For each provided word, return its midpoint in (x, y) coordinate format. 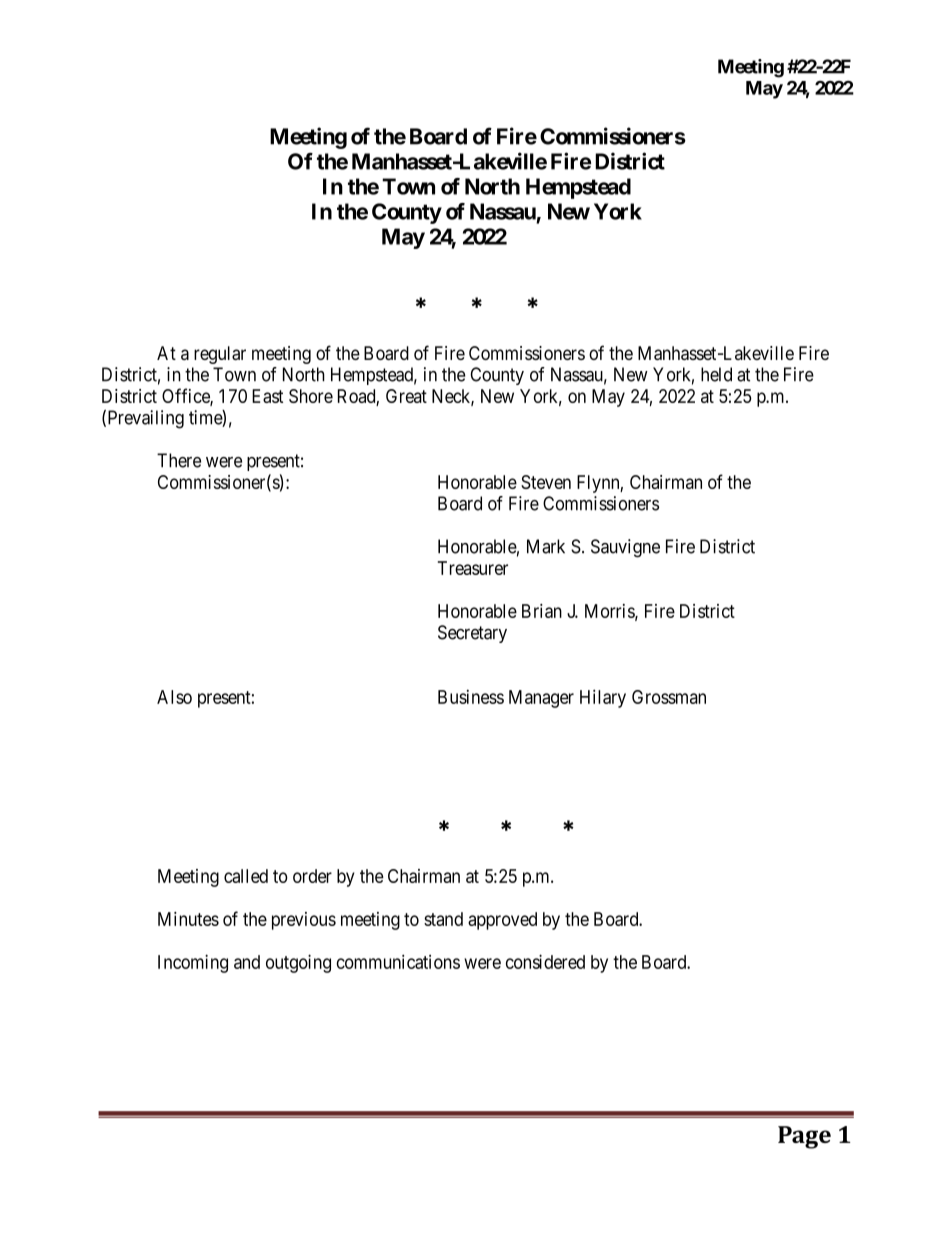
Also (174, 697)
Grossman (669, 697)
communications (398, 961)
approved (502, 921)
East (267, 396)
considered (545, 961)
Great (406, 396)
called (246, 876)
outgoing (298, 963)
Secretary (472, 634)
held (716, 374)
